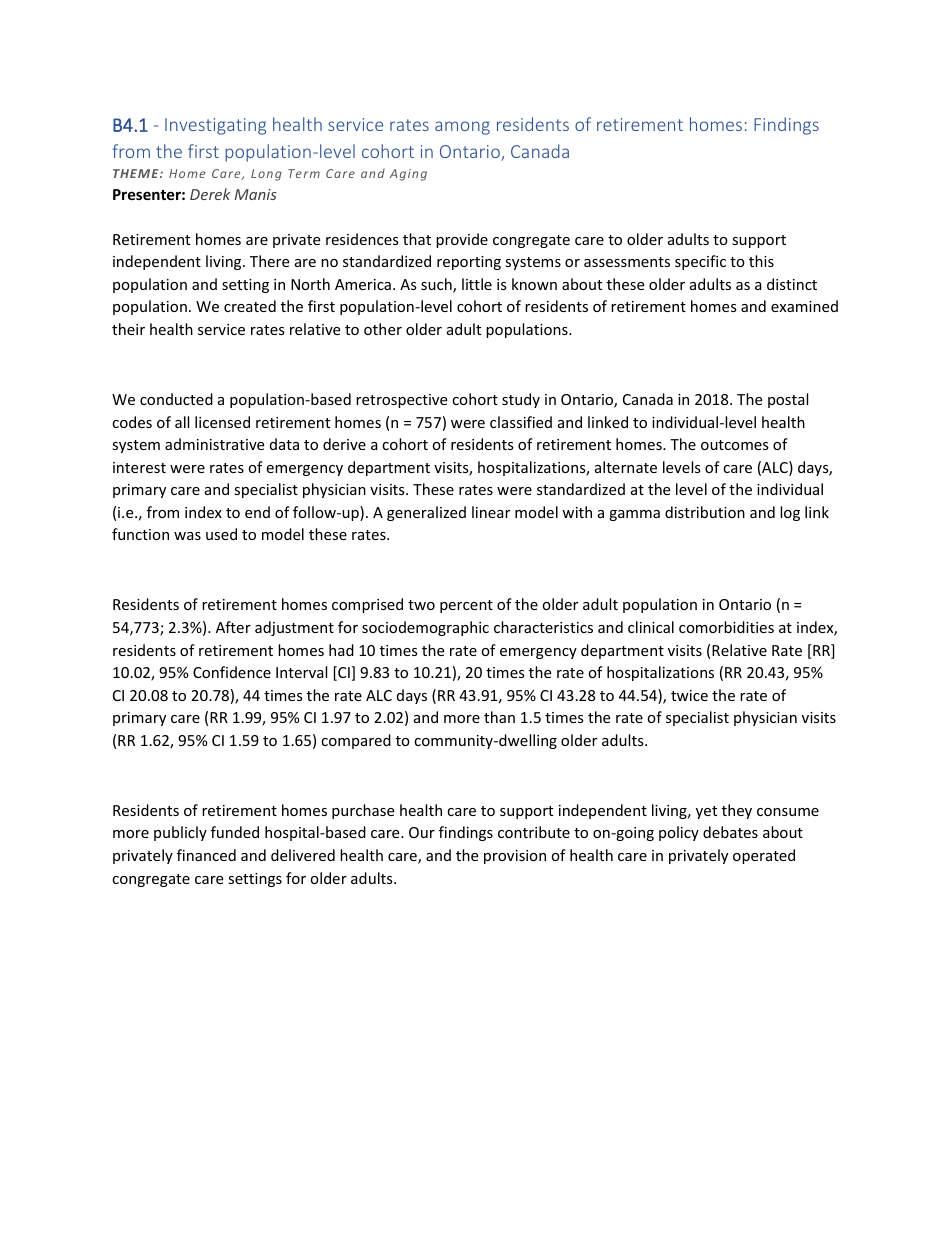 The height and width of the screenshot is (1233, 952). I want to click on debates, so click(730, 832).
